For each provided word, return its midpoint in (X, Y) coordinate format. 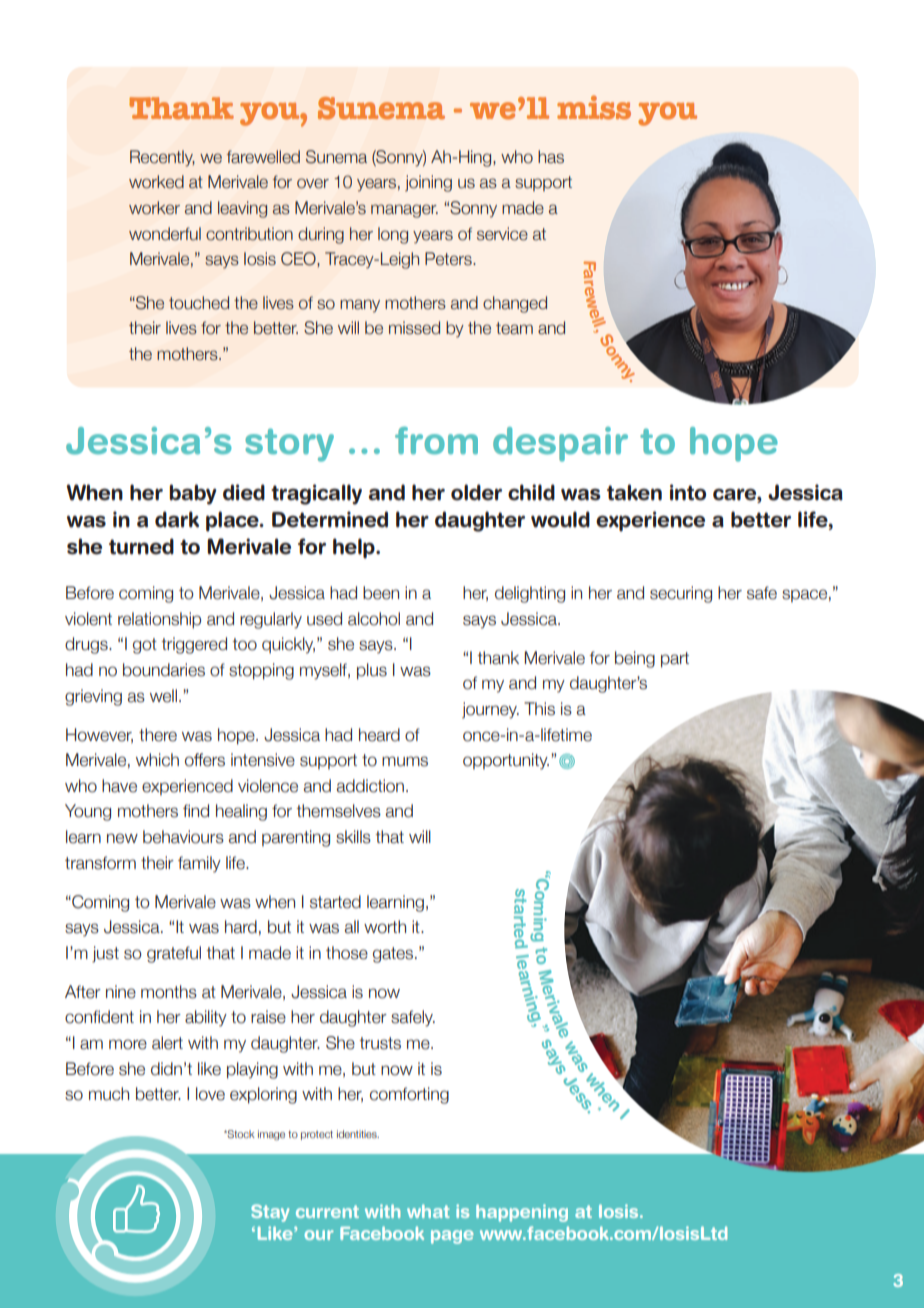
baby (193, 494)
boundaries (164, 670)
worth (385, 927)
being (635, 659)
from (436, 441)
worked (156, 182)
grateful (174, 954)
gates (394, 955)
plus (372, 671)
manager (404, 211)
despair (560, 444)
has (551, 157)
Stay (270, 1213)
